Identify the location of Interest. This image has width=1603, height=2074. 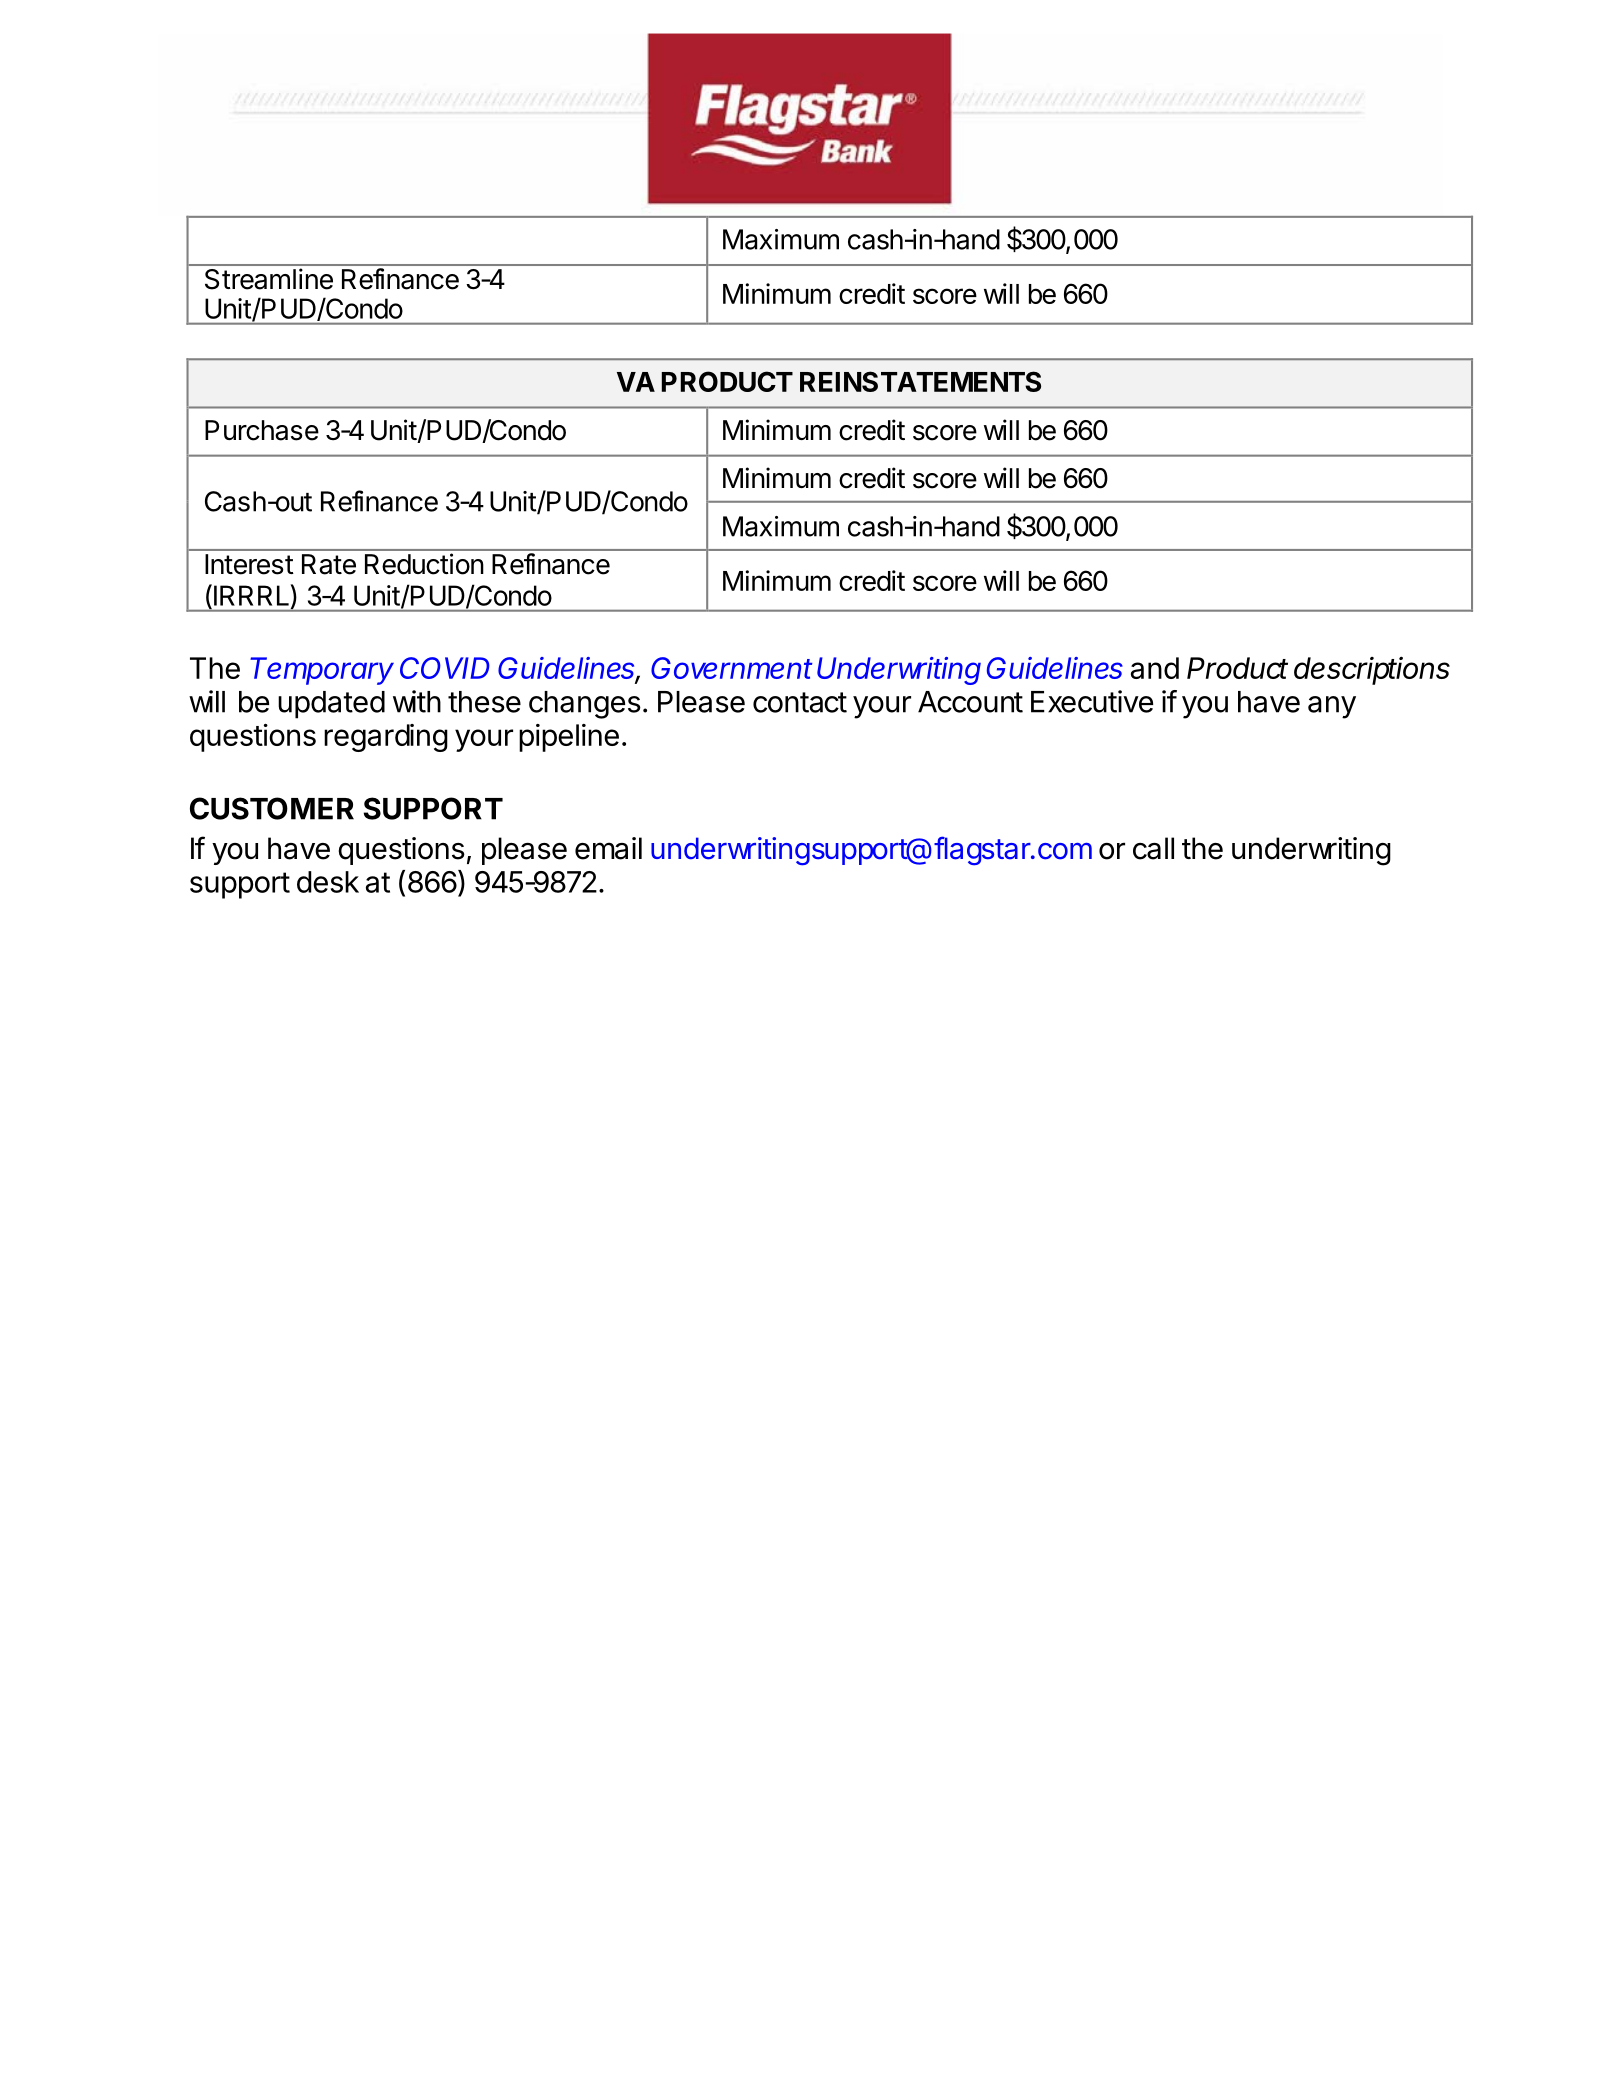
(249, 564).
